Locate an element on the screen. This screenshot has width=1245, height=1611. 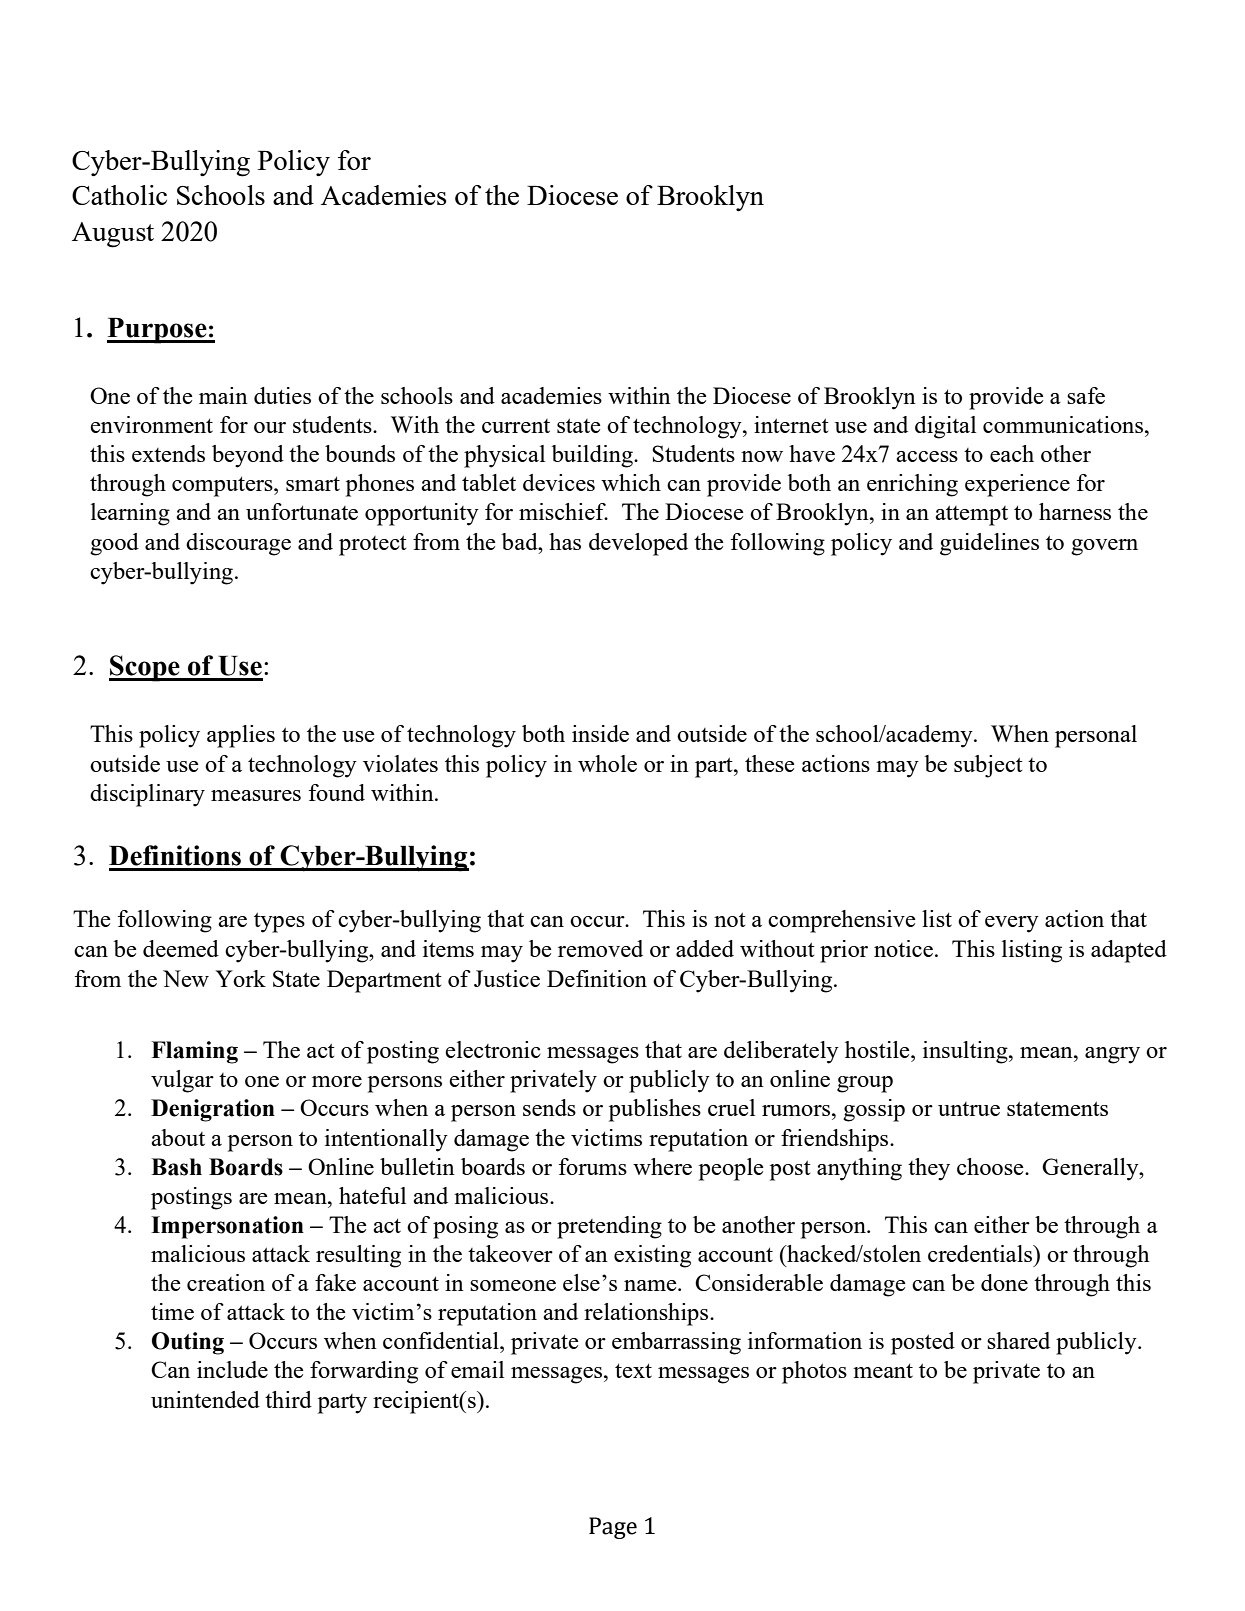
removed is located at coordinates (600, 948).
